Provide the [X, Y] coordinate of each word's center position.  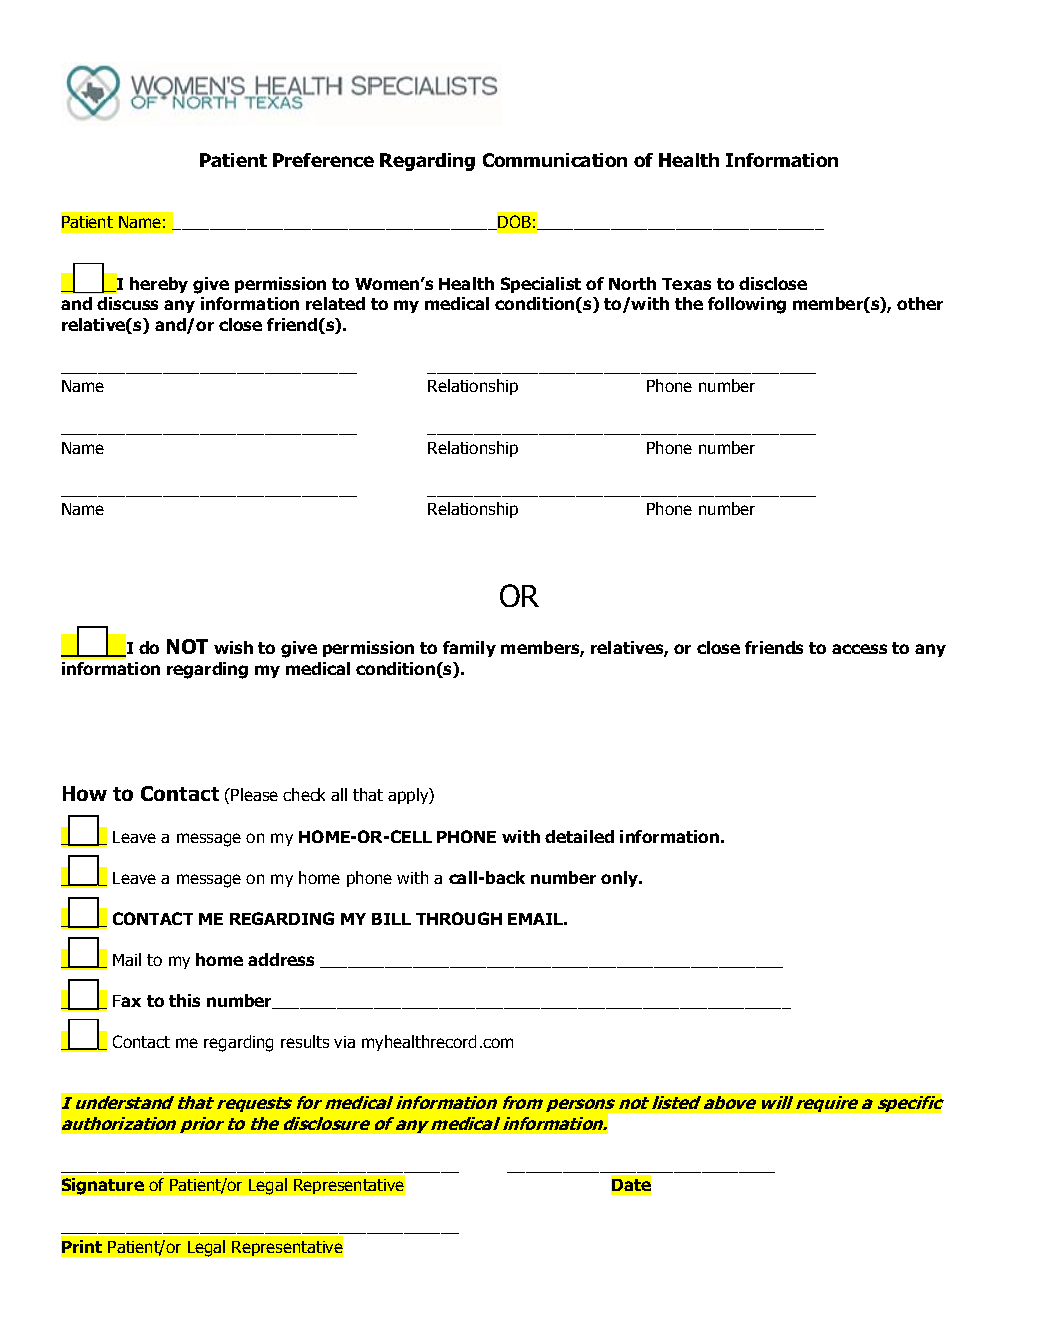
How [85, 793]
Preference [323, 160]
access [859, 649]
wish [233, 647]
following [747, 305]
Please [254, 794]
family [469, 649]
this [184, 1000]
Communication [555, 160]
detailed [579, 836]
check [304, 794]
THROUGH [459, 918]
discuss [127, 303]
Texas [686, 284]
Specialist [541, 285]
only [621, 879]
